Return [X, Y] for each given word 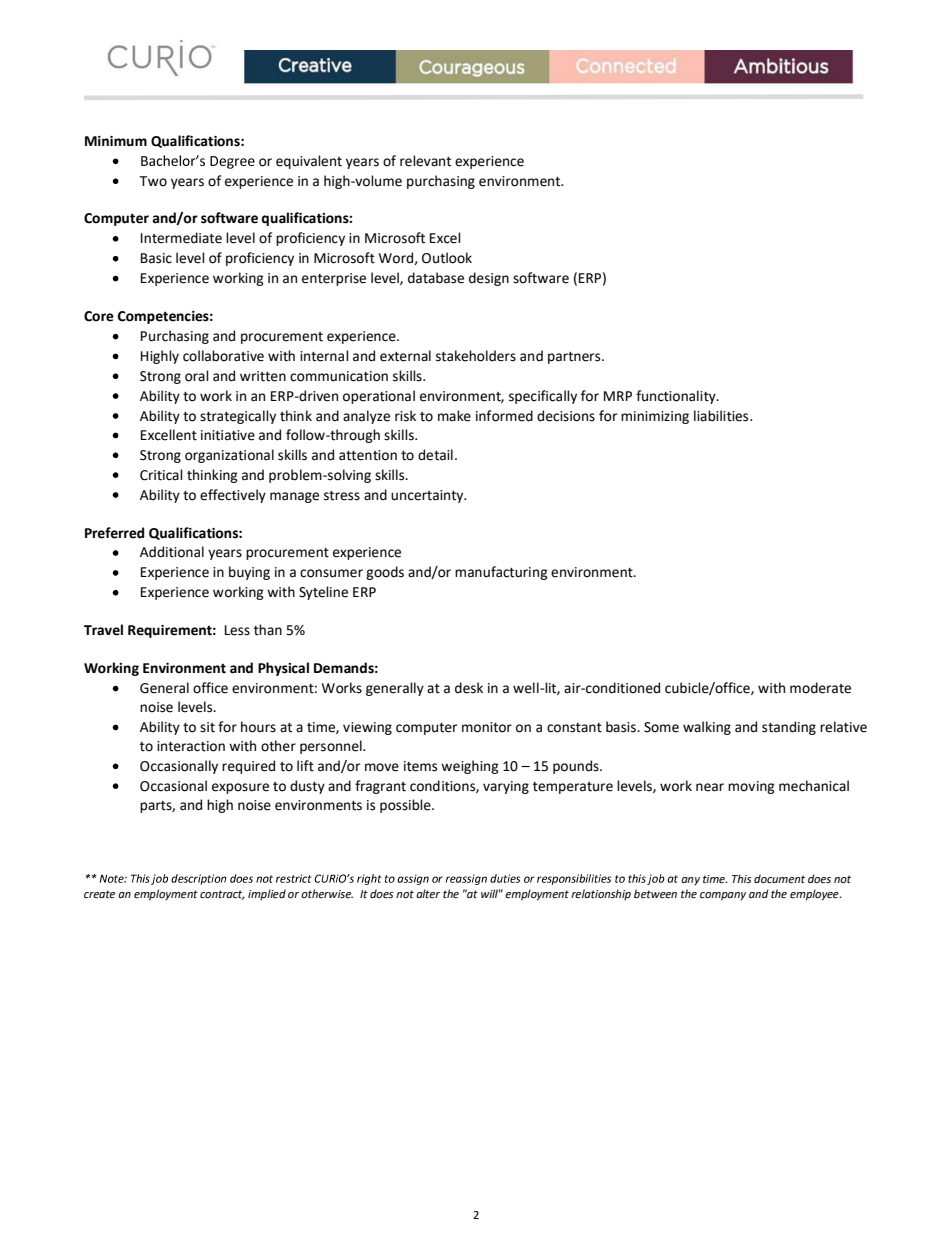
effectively [233, 496]
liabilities [722, 416]
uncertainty [428, 496]
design [489, 279]
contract [222, 895]
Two [153, 181]
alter [428, 893]
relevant [425, 161]
